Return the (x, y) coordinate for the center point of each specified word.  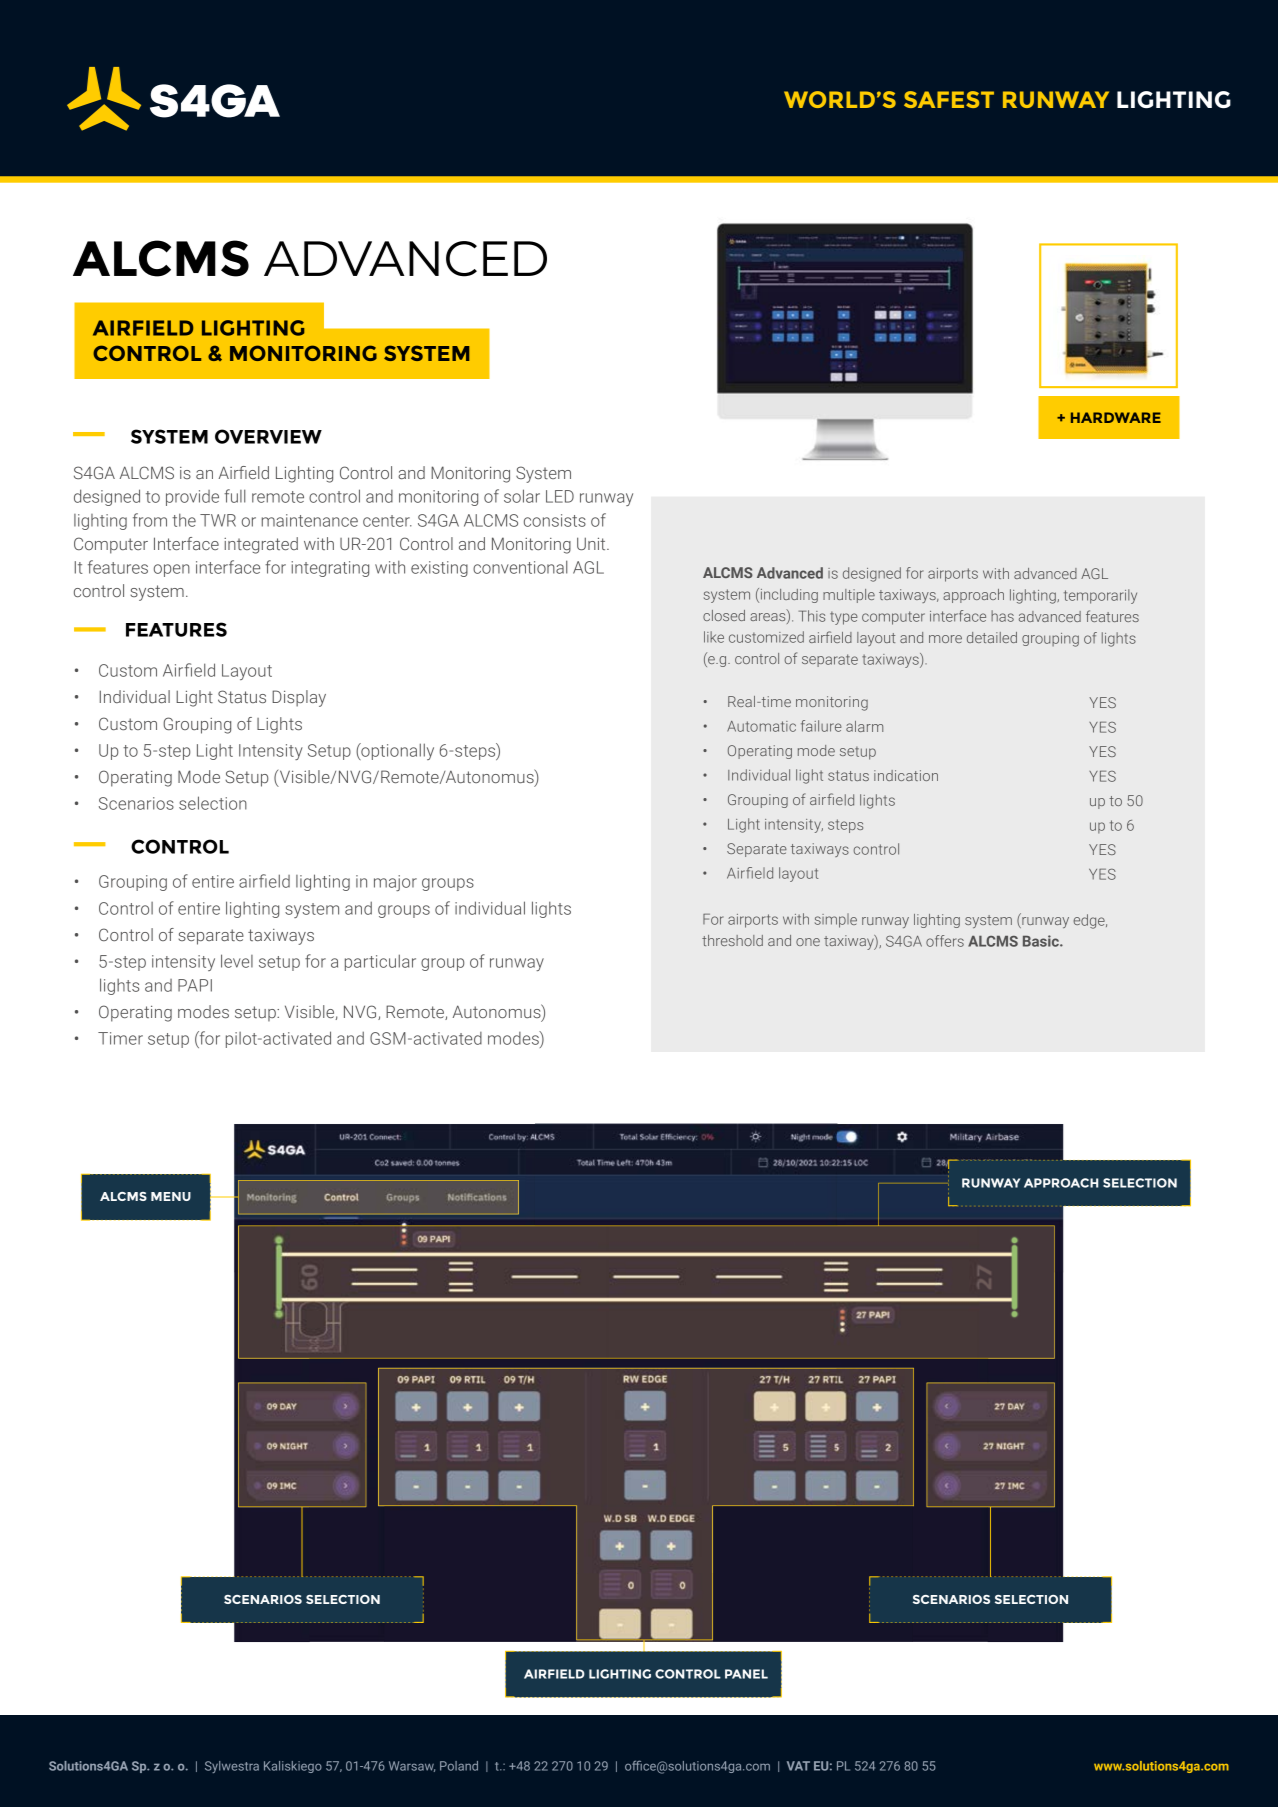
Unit (592, 543)
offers (945, 941)
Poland (459, 1766)
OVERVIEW (268, 436)
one (808, 942)
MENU (171, 1196)
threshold (732, 940)
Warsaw (412, 1766)
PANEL (746, 1674)
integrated (261, 545)
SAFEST (949, 99)
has (1002, 616)
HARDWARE (1116, 417)
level (237, 961)
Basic (1042, 941)
